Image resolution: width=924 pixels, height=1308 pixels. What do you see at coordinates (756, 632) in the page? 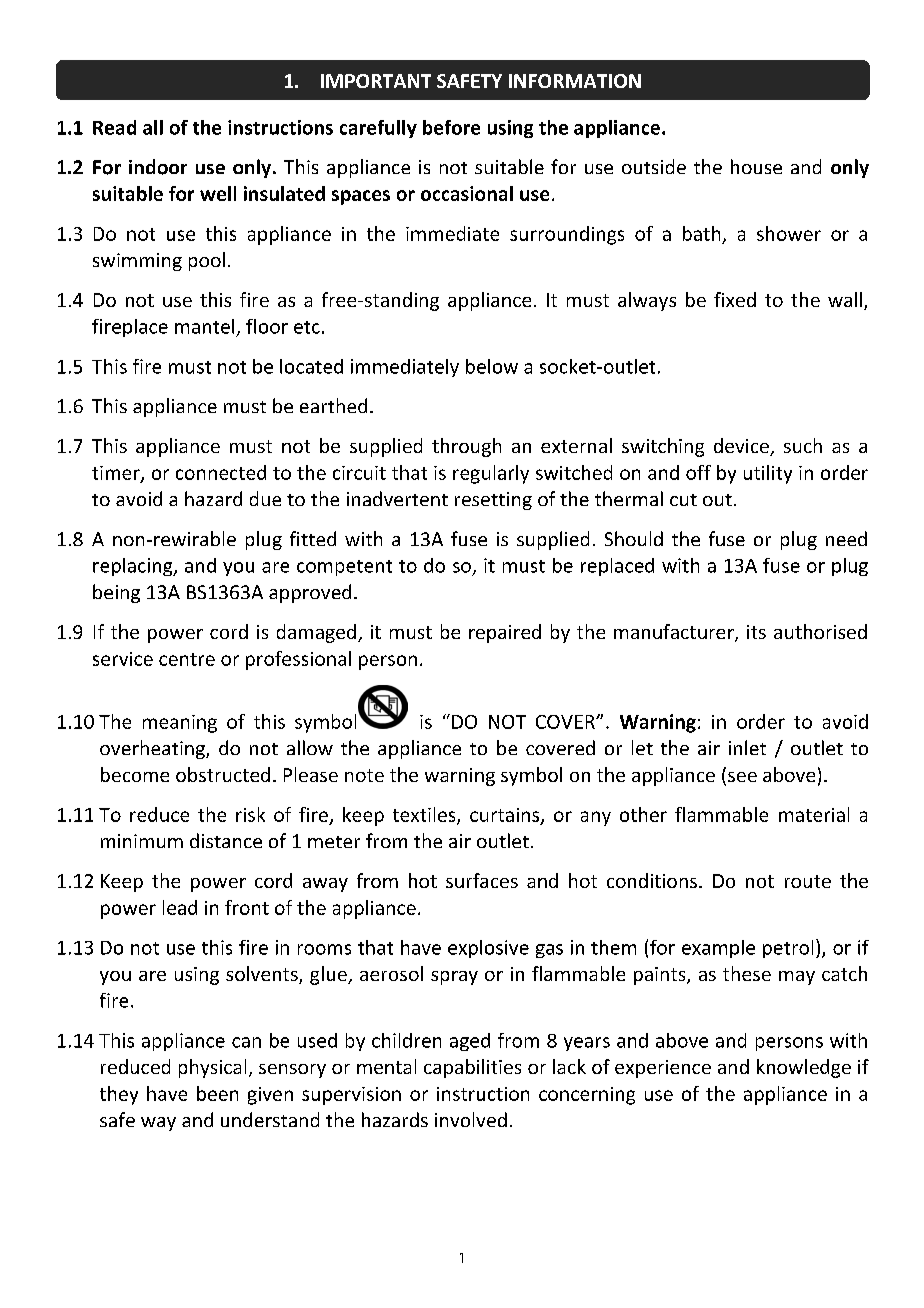
I see `its` at bounding box center [756, 632].
